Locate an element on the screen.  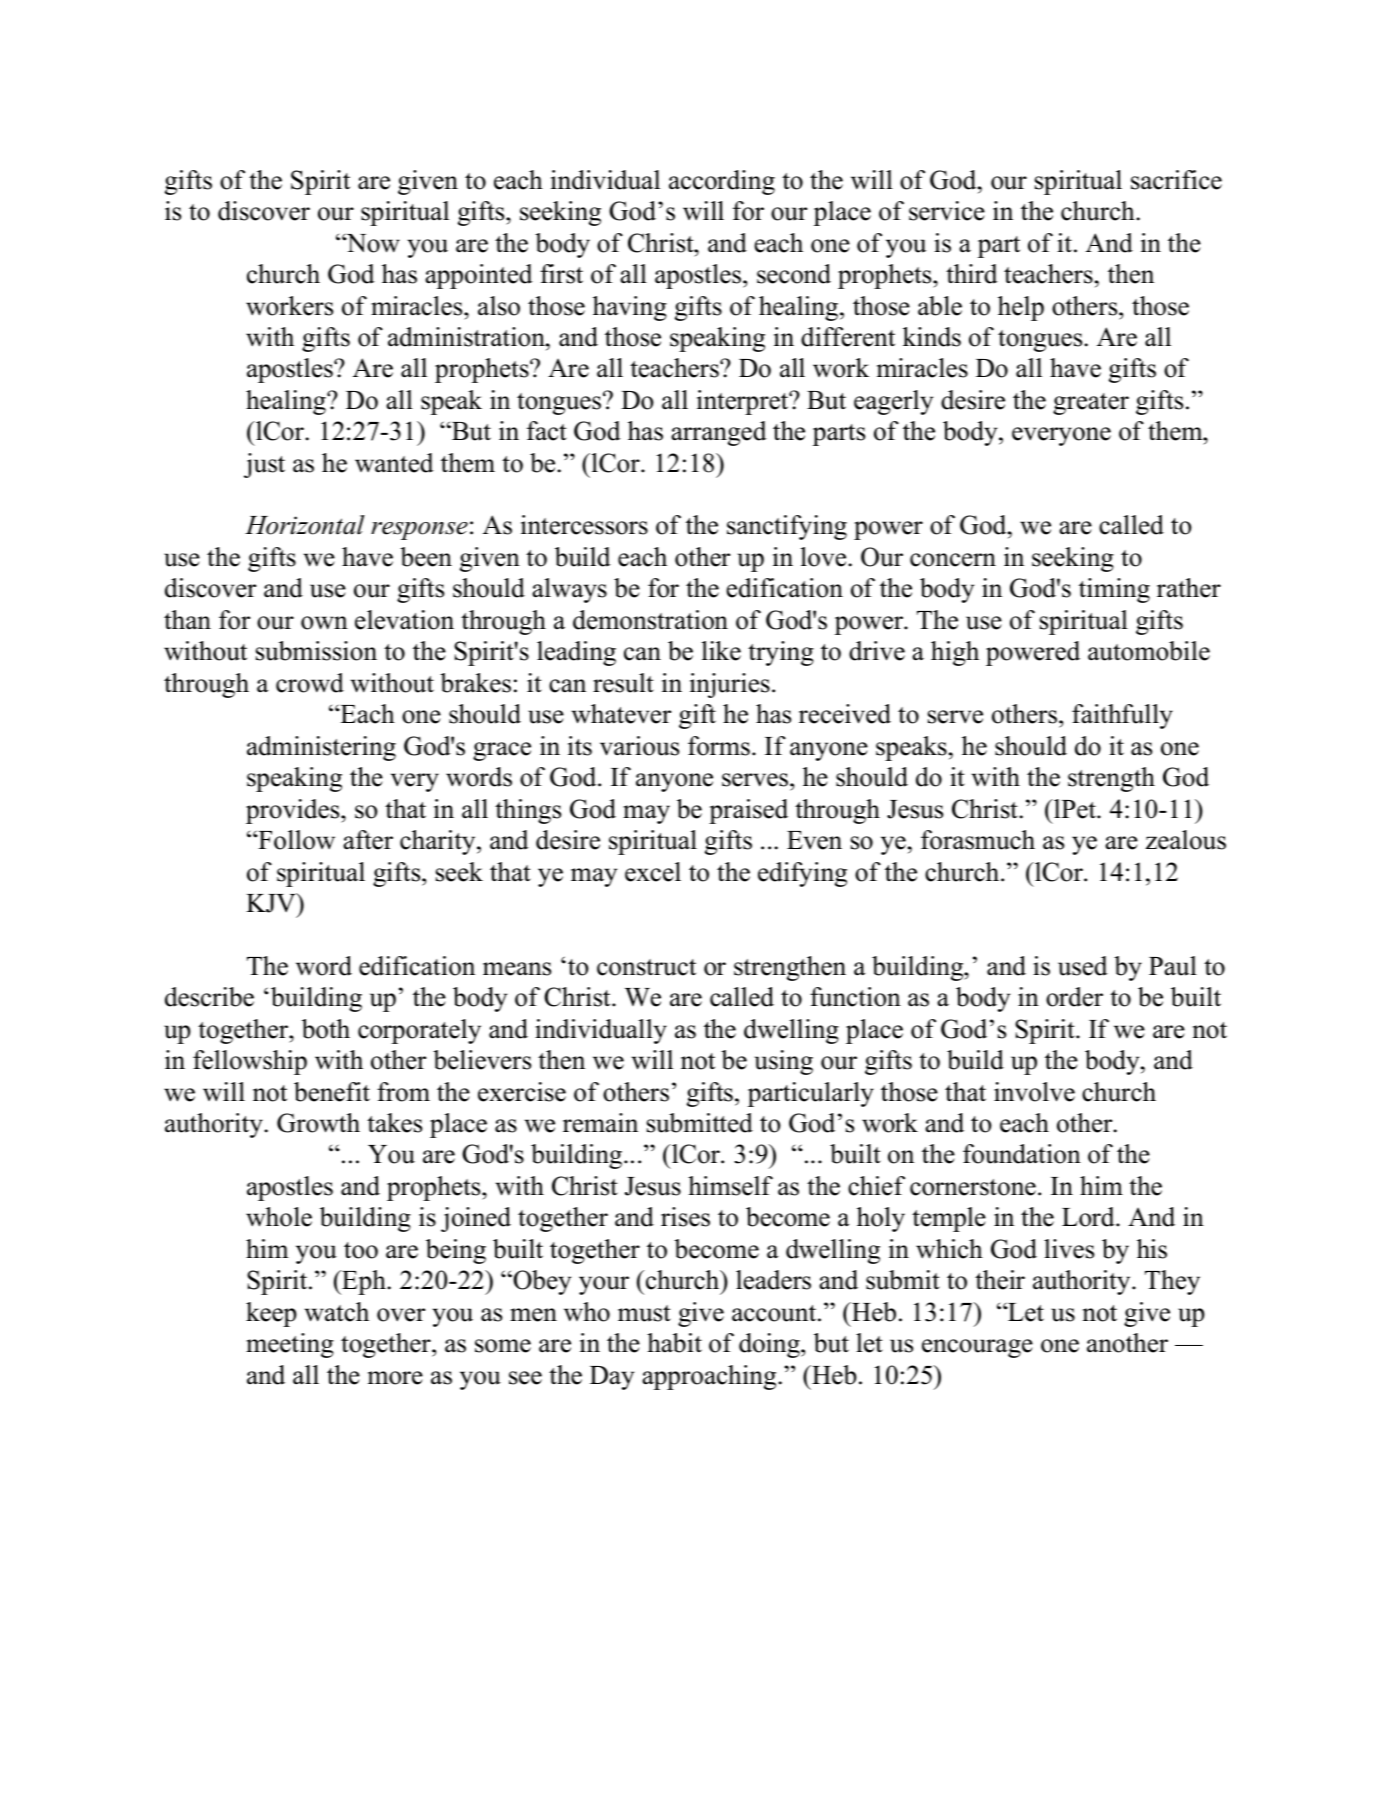
appointed is located at coordinates (479, 276).
